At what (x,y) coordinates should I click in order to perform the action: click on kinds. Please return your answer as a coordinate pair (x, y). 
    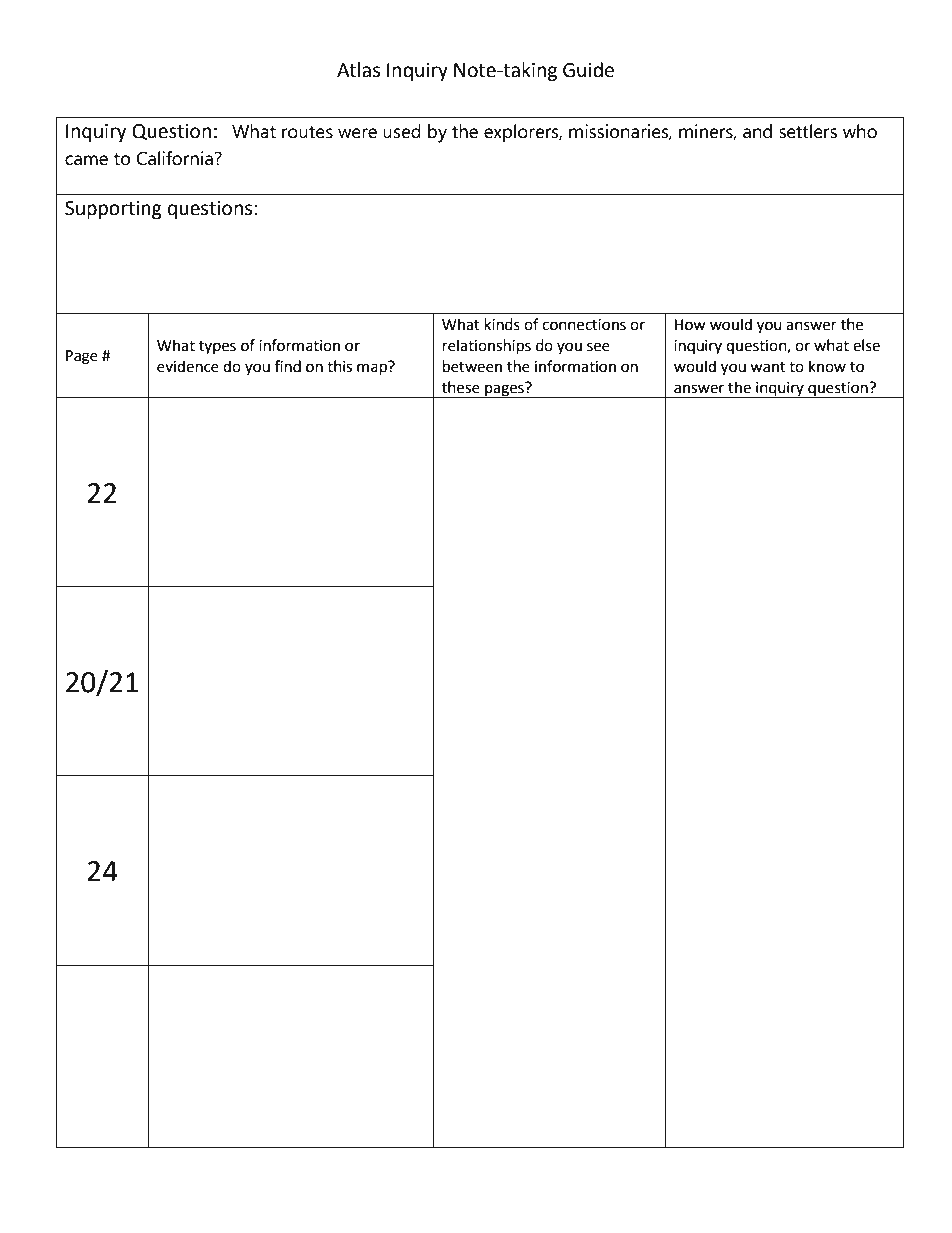
    Looking at the image, I should click on (502, 324).
